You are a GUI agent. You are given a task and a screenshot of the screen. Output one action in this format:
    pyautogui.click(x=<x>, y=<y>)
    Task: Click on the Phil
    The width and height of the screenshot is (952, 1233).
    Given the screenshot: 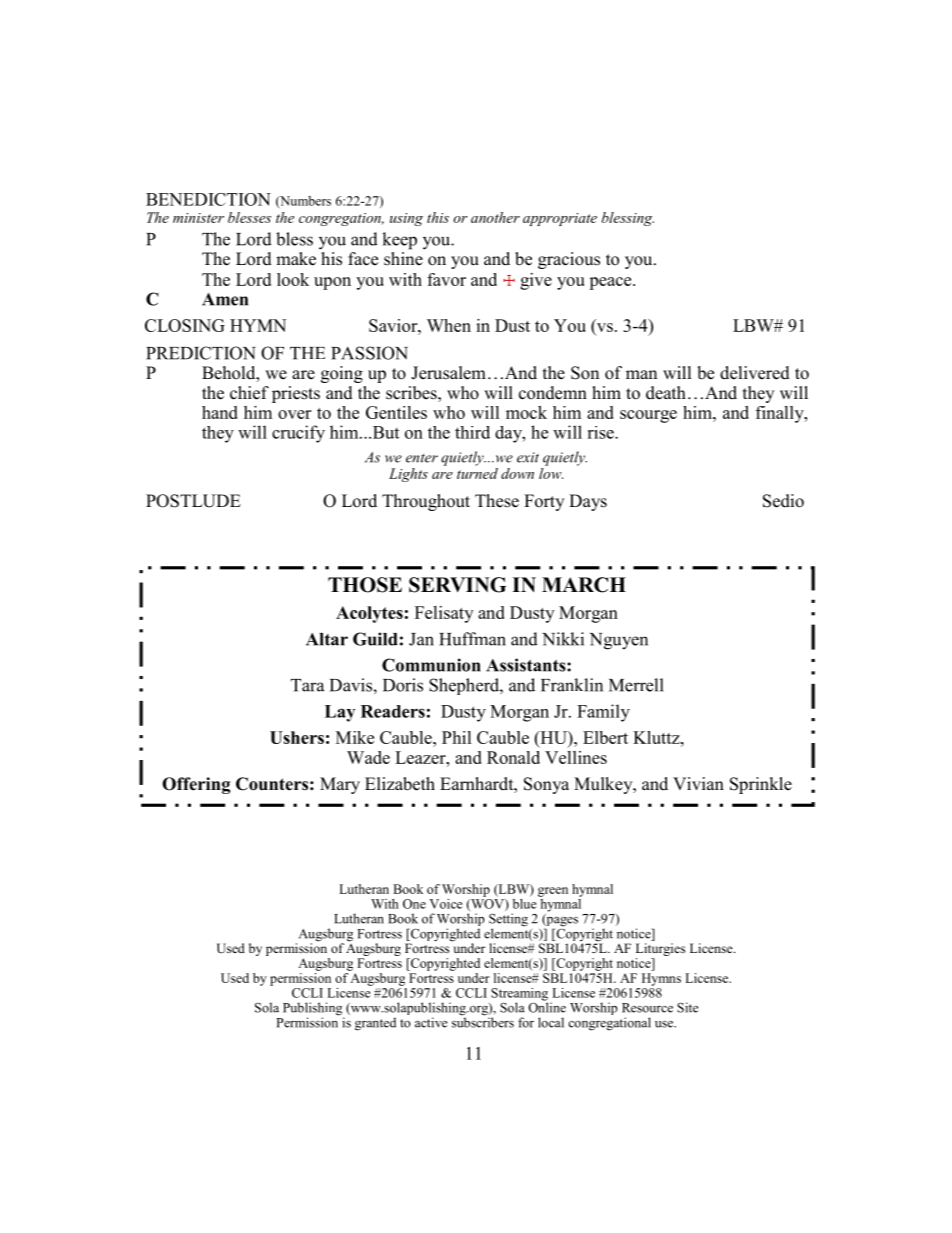 What is the action you would take?
    pyautogui.click(x=457, y=737)
